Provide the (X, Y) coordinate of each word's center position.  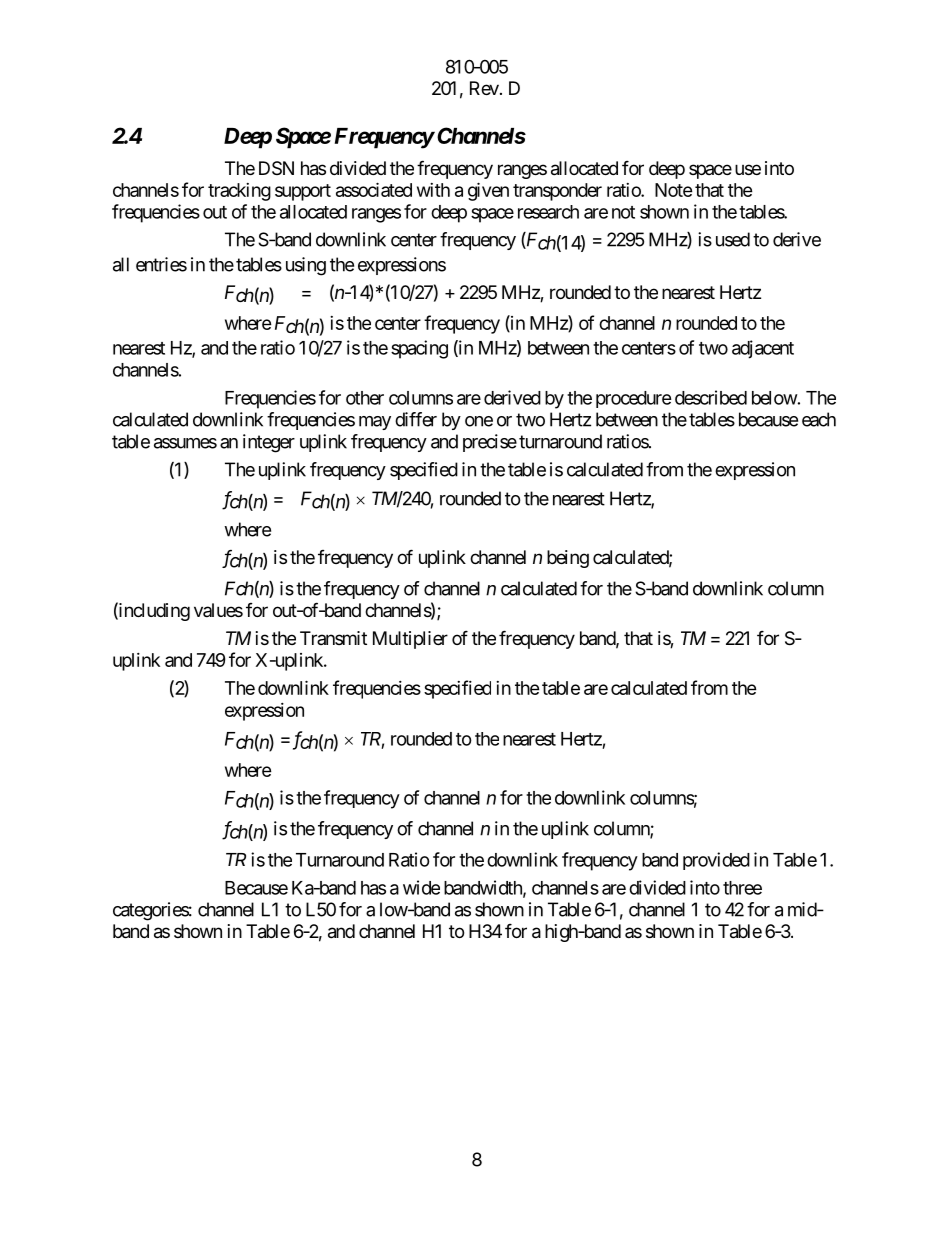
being (568, 559)
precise (490, 443)
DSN (276, 168)
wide (421, 887)
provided (716, 861)
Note (674, 190)
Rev (484, 88)
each (819, 419)
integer (269, 443)
